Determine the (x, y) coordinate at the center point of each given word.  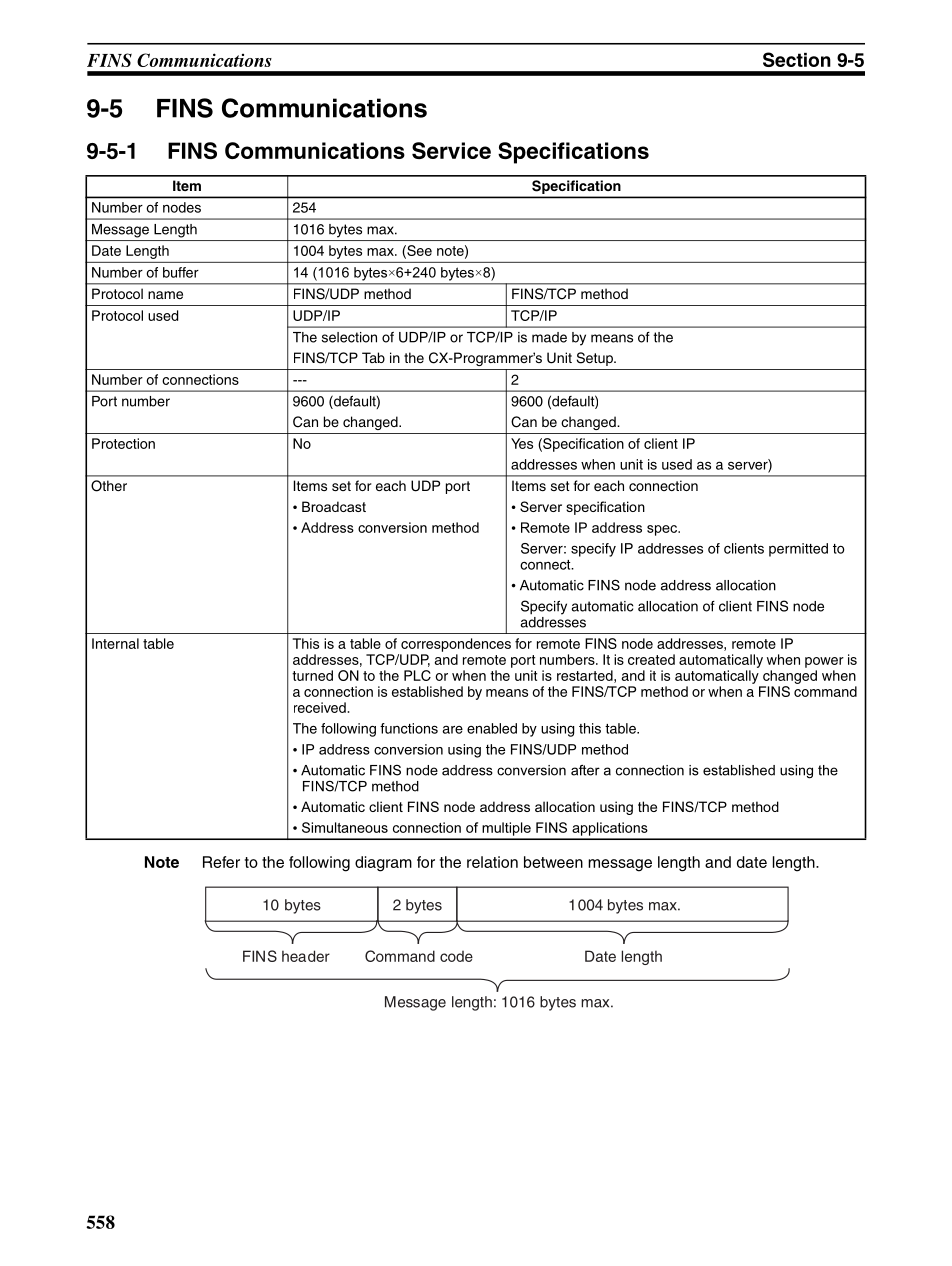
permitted (798, 550)
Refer (221, 862)
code (456, 956)
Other (109, 486)
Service (451, 150)
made (549, 337)
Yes (522, 443)
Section (797, 59)
